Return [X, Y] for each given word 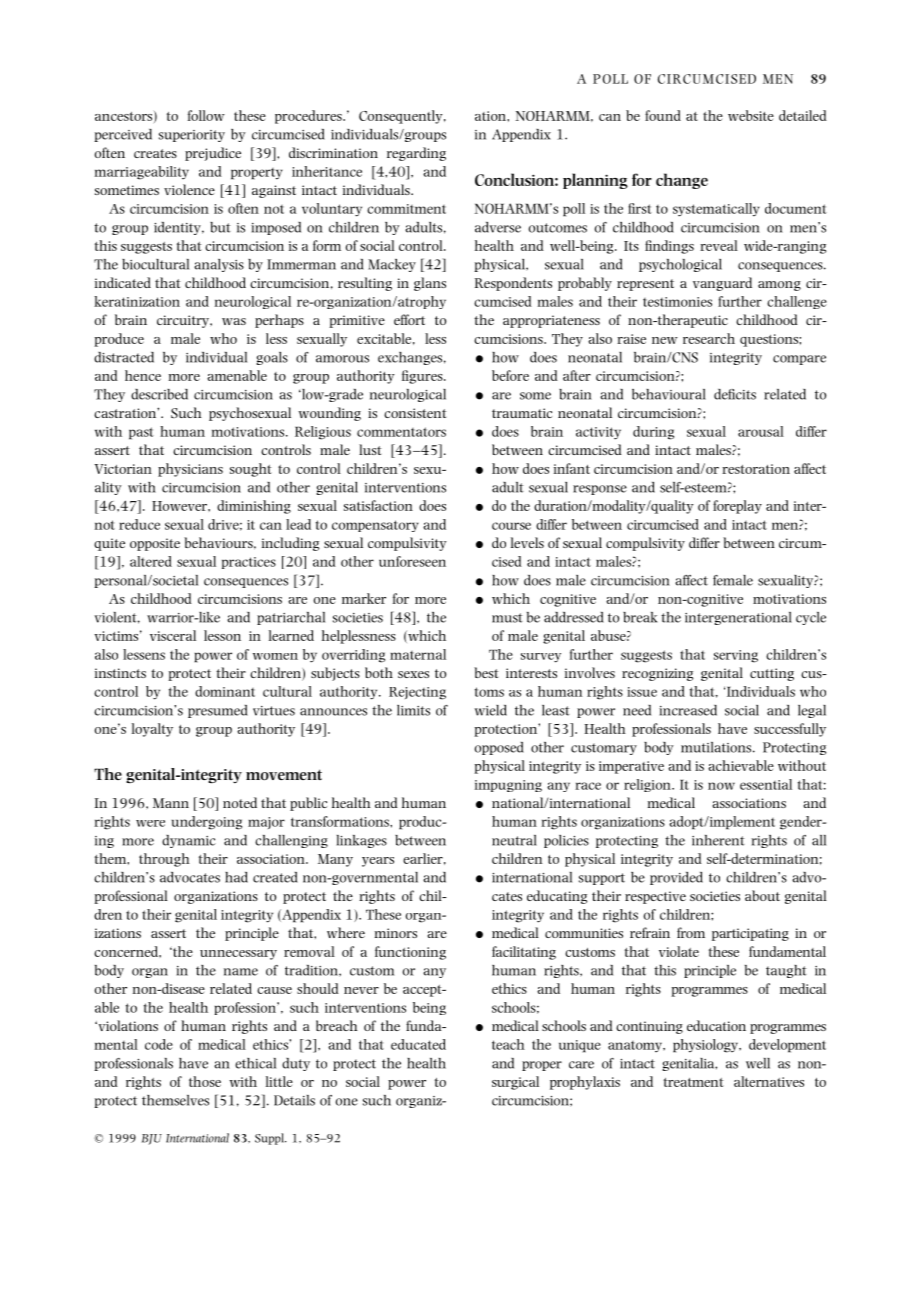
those [205, 1081]
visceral [173, 635]
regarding [416, 154]
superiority [192, 136]
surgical [515, 1083]
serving [736, 656]
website [751, 115]
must [507, 618]
